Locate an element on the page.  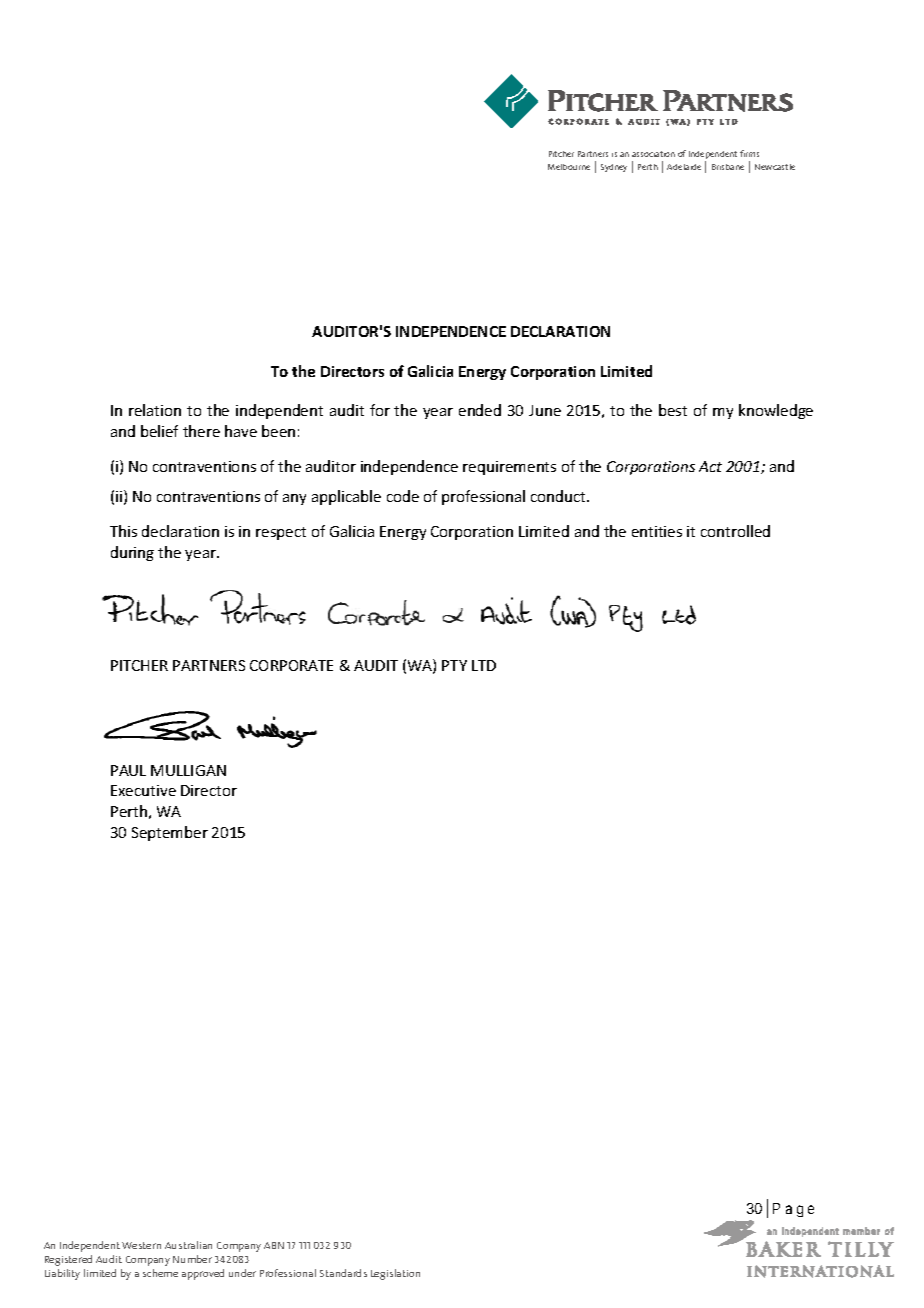
relation is located at coordinates (155, 410).
